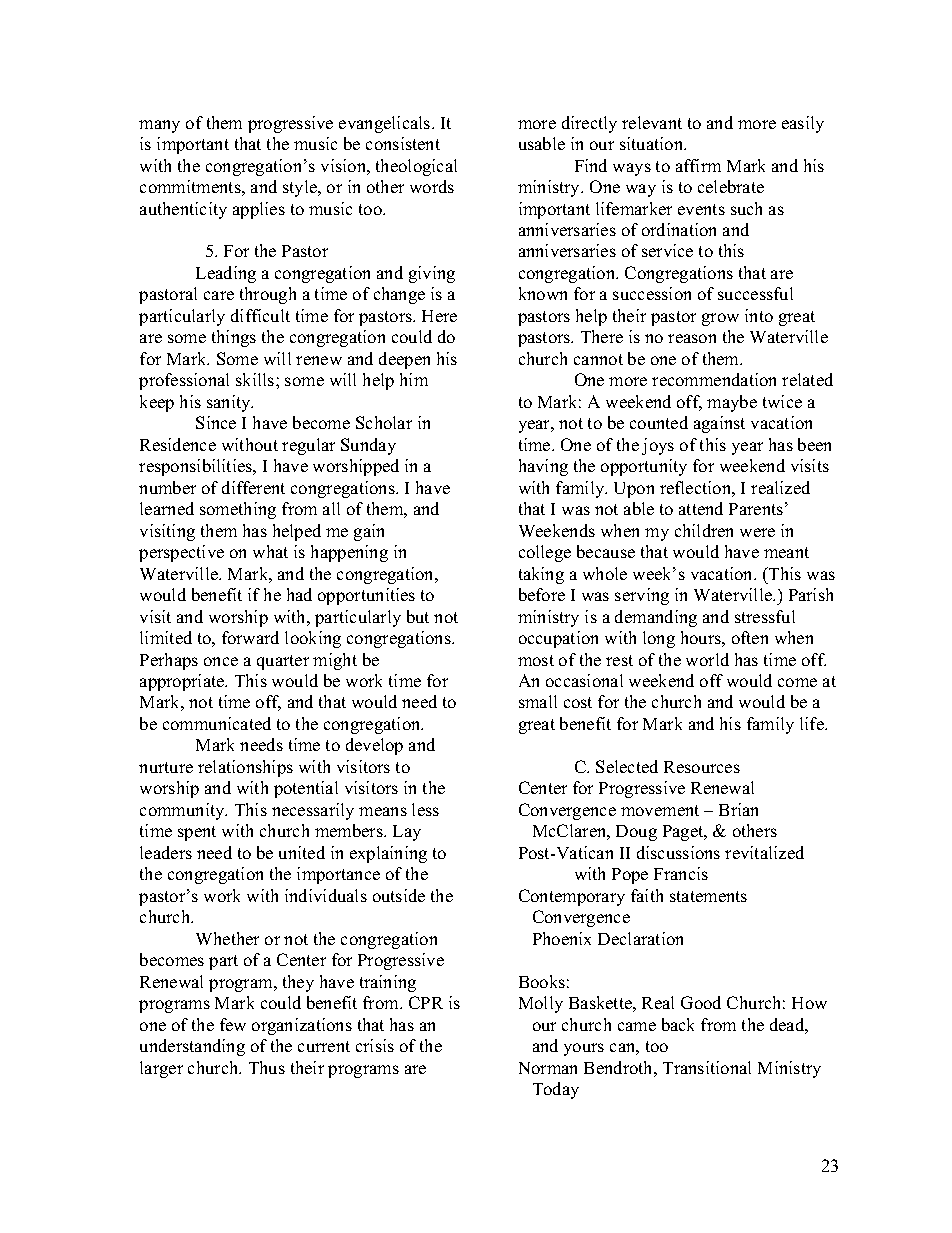 This image has height=1233, width=952. I want to click on less, so click(425, 809).
